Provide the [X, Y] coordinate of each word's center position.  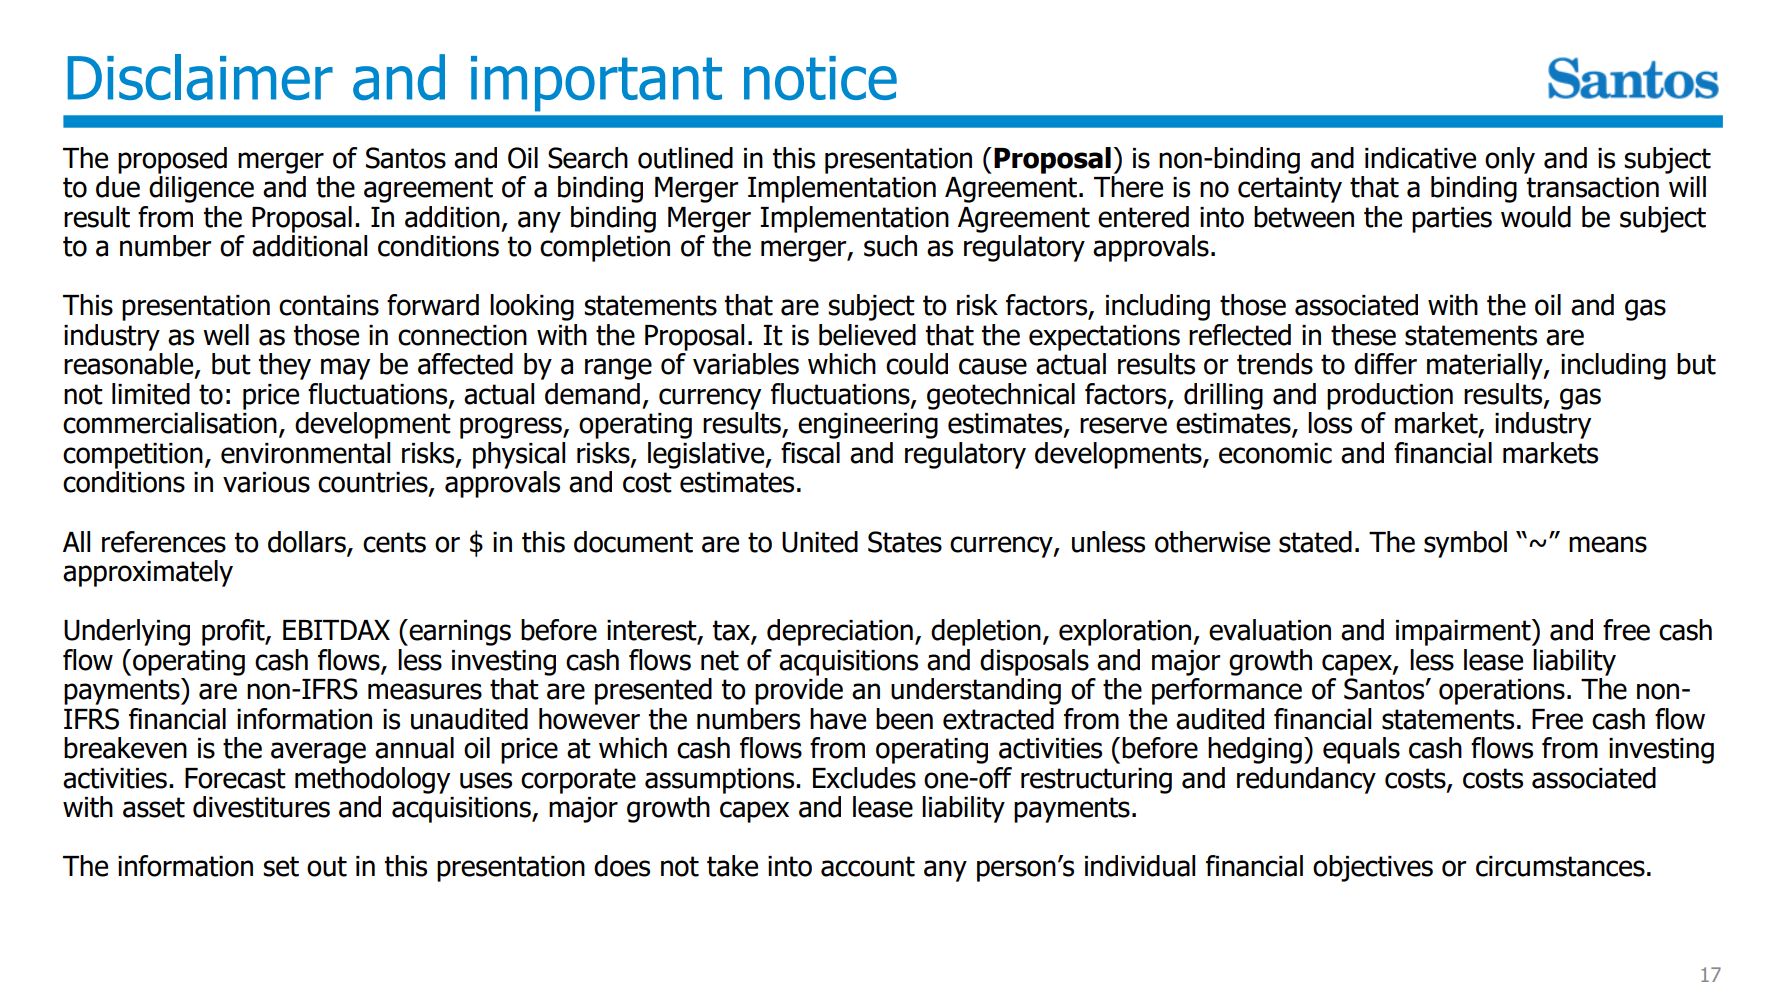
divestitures [261, 807]
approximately [148, 573]
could [917, 364]
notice [820, 78]
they [285, 366]
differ [1385, 364]
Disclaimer [200, 77]
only [1510, 160]
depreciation [840, 632]
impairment [1464, 632]
